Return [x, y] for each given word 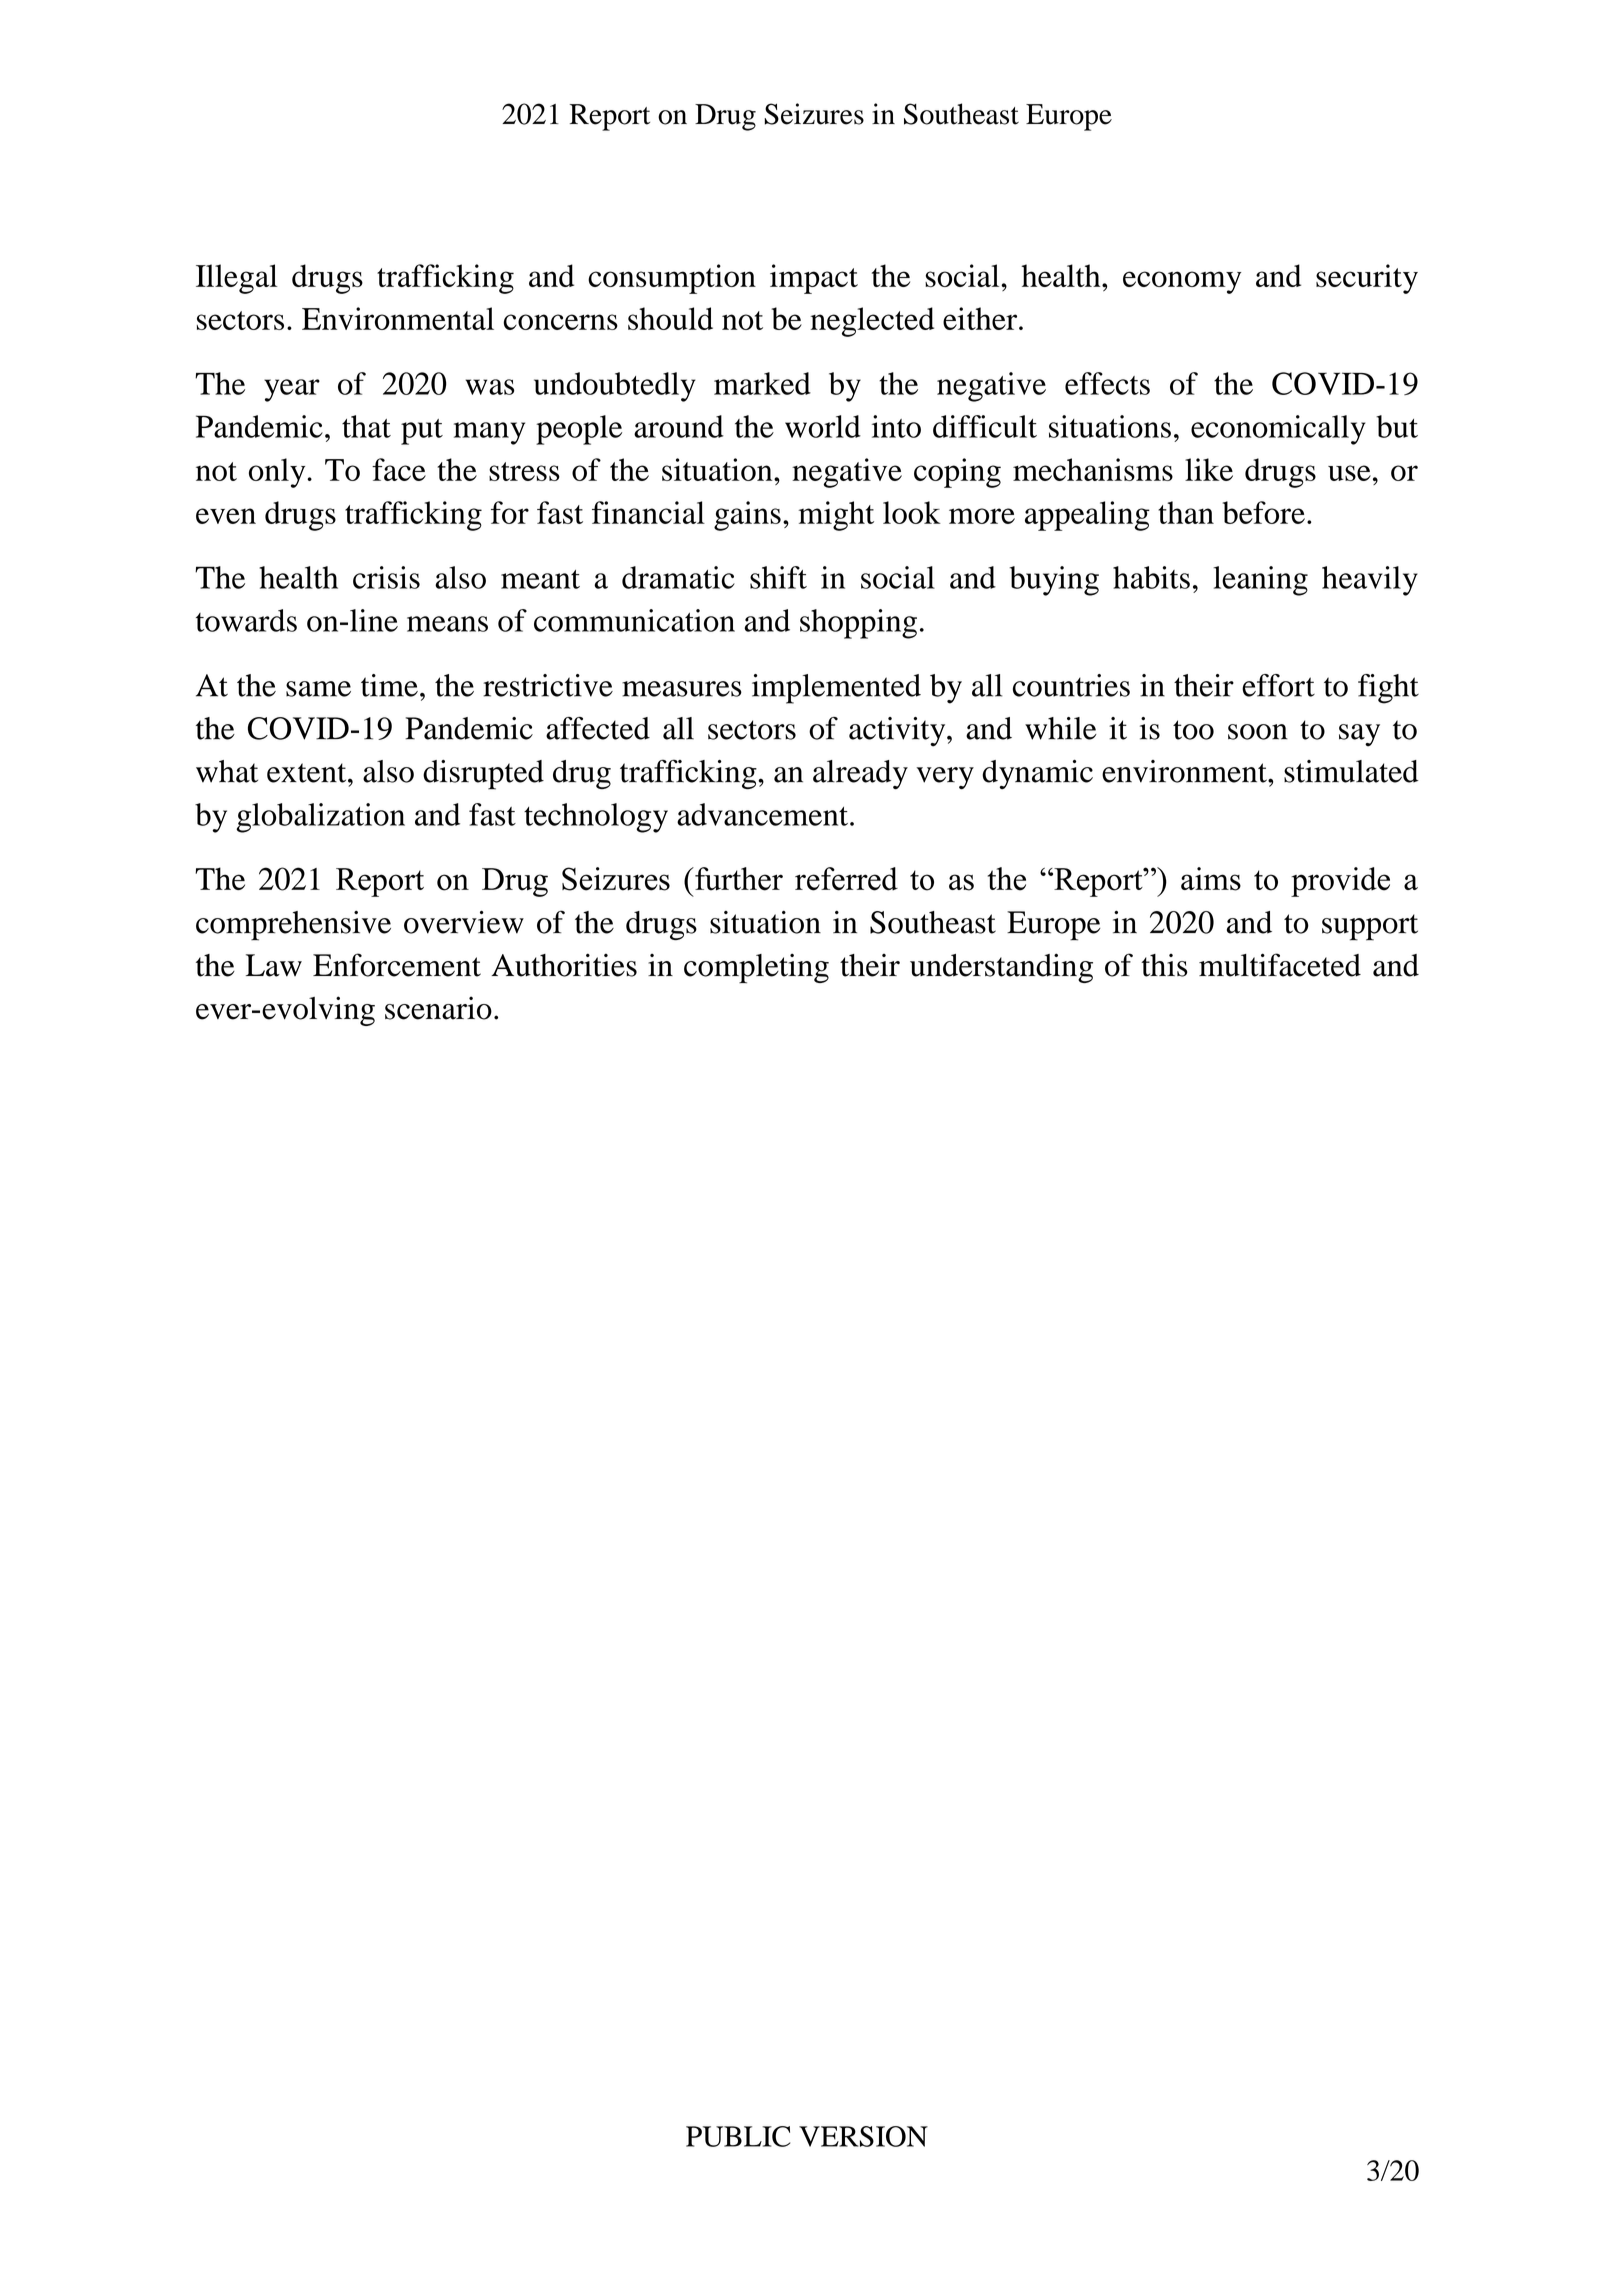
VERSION [863, 2136]
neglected [872, 322]
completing [756, 968]
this [1164, 965]
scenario [438, 1008]
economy [1182, 282]
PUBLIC [738, 2136]
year [292, 390]
